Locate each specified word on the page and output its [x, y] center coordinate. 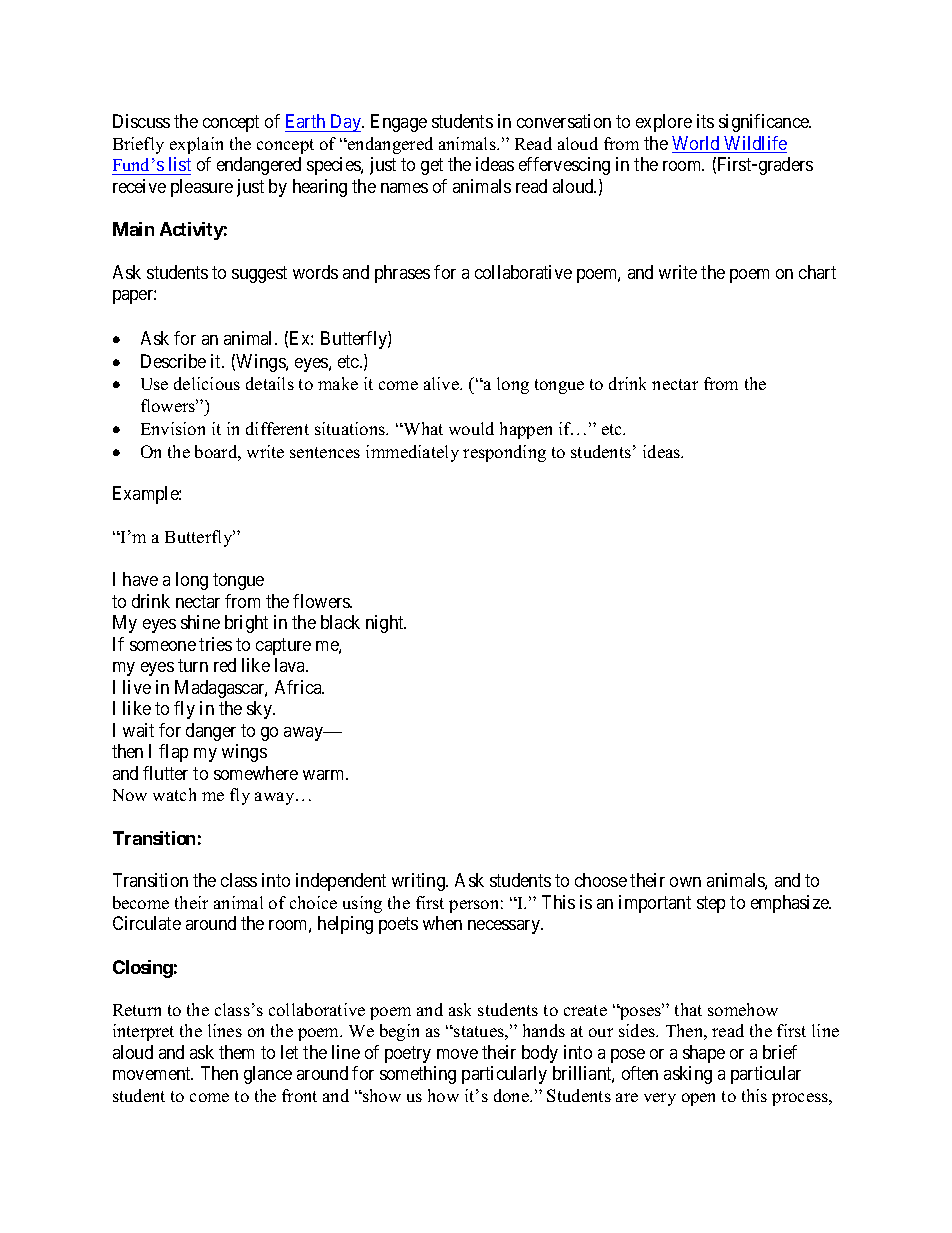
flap [173, 753]
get [432, 167]
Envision [173, 428]
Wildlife [754, 144]
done [512, 1095]
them [236, 1052]
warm [325, 775]
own [685, 882]
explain [196, 145]
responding [504, 453]
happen [526, 430]
